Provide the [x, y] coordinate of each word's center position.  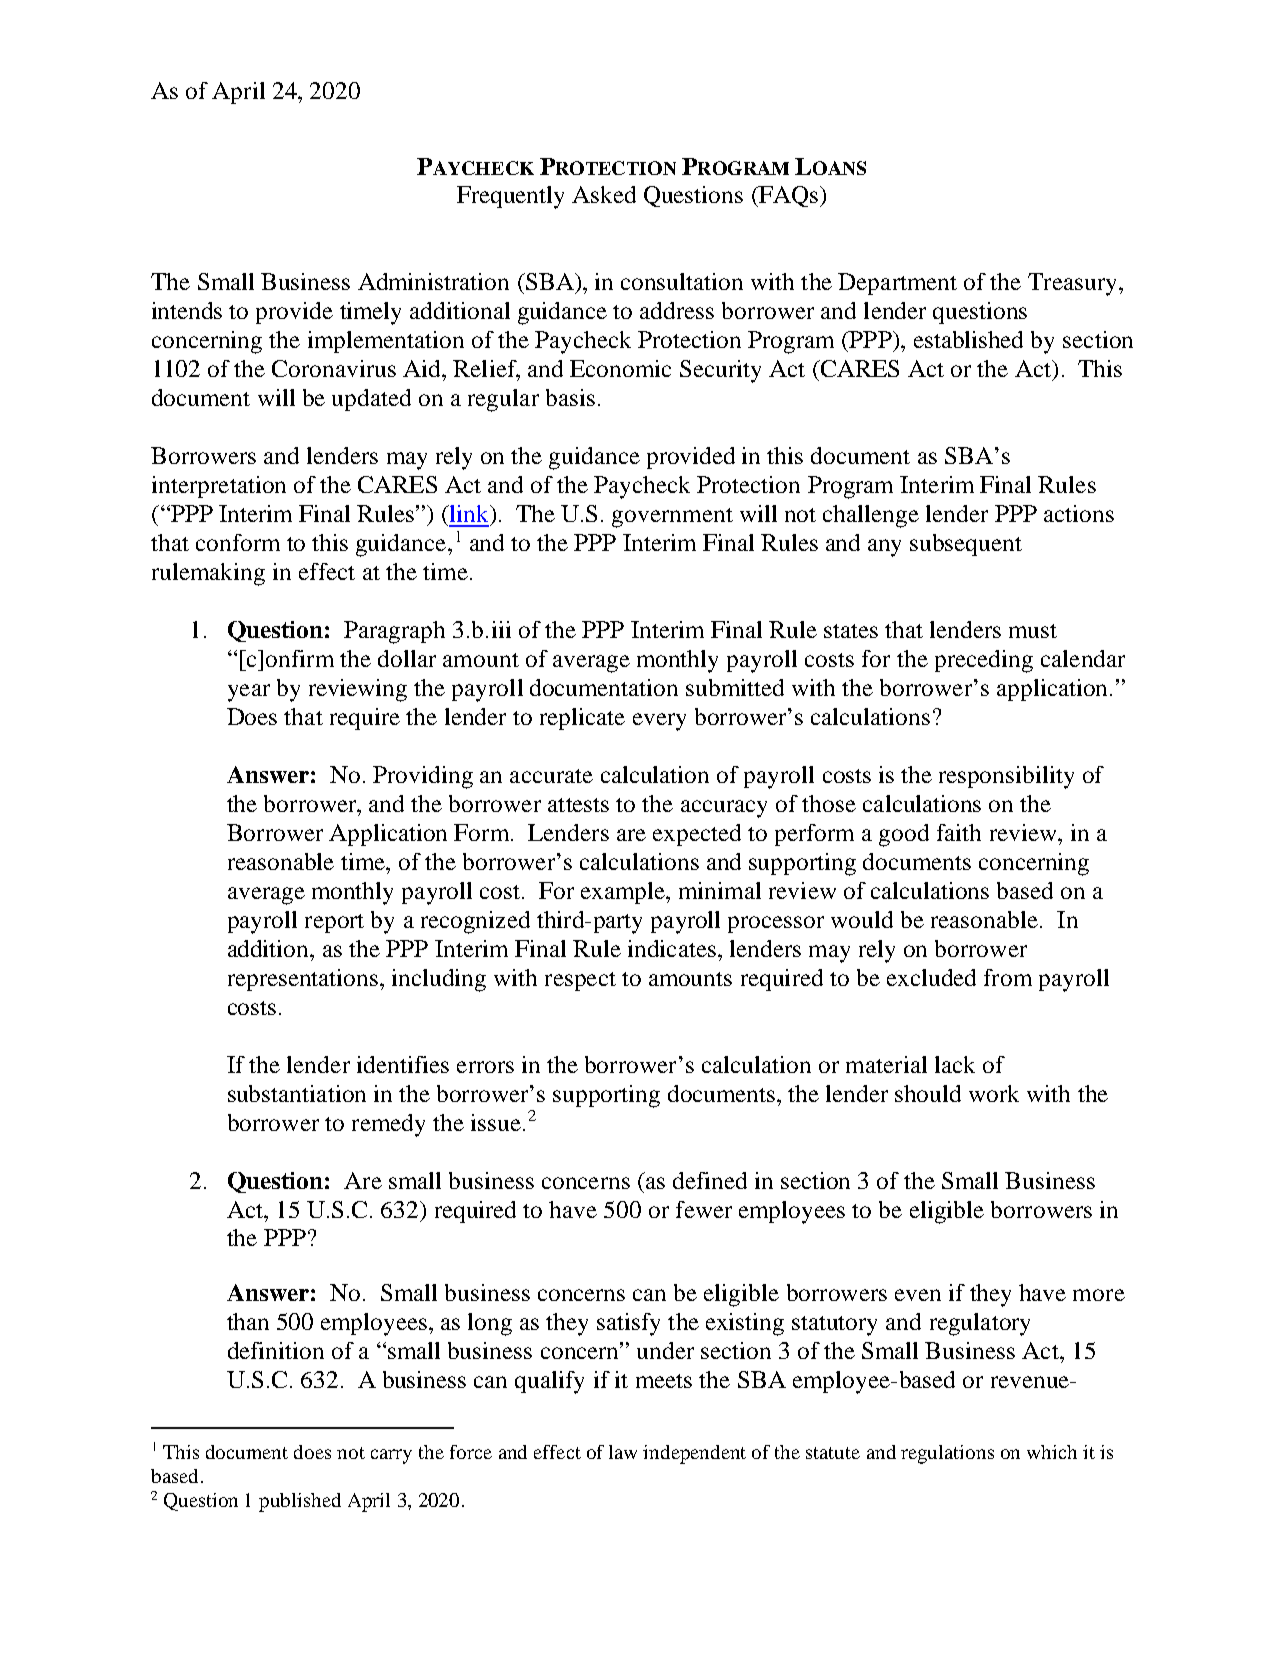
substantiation [297, 1093]
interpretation [219, 487]
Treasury [1072, 284]
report [334, 923]
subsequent [966, 545]
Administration [433, 281]
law [623, 1452]
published [300, 1502]
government [672, 518]
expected [697, 835]
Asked [604, 194]
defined [710, 1180]
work [994, 1093]
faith [959, 832]
